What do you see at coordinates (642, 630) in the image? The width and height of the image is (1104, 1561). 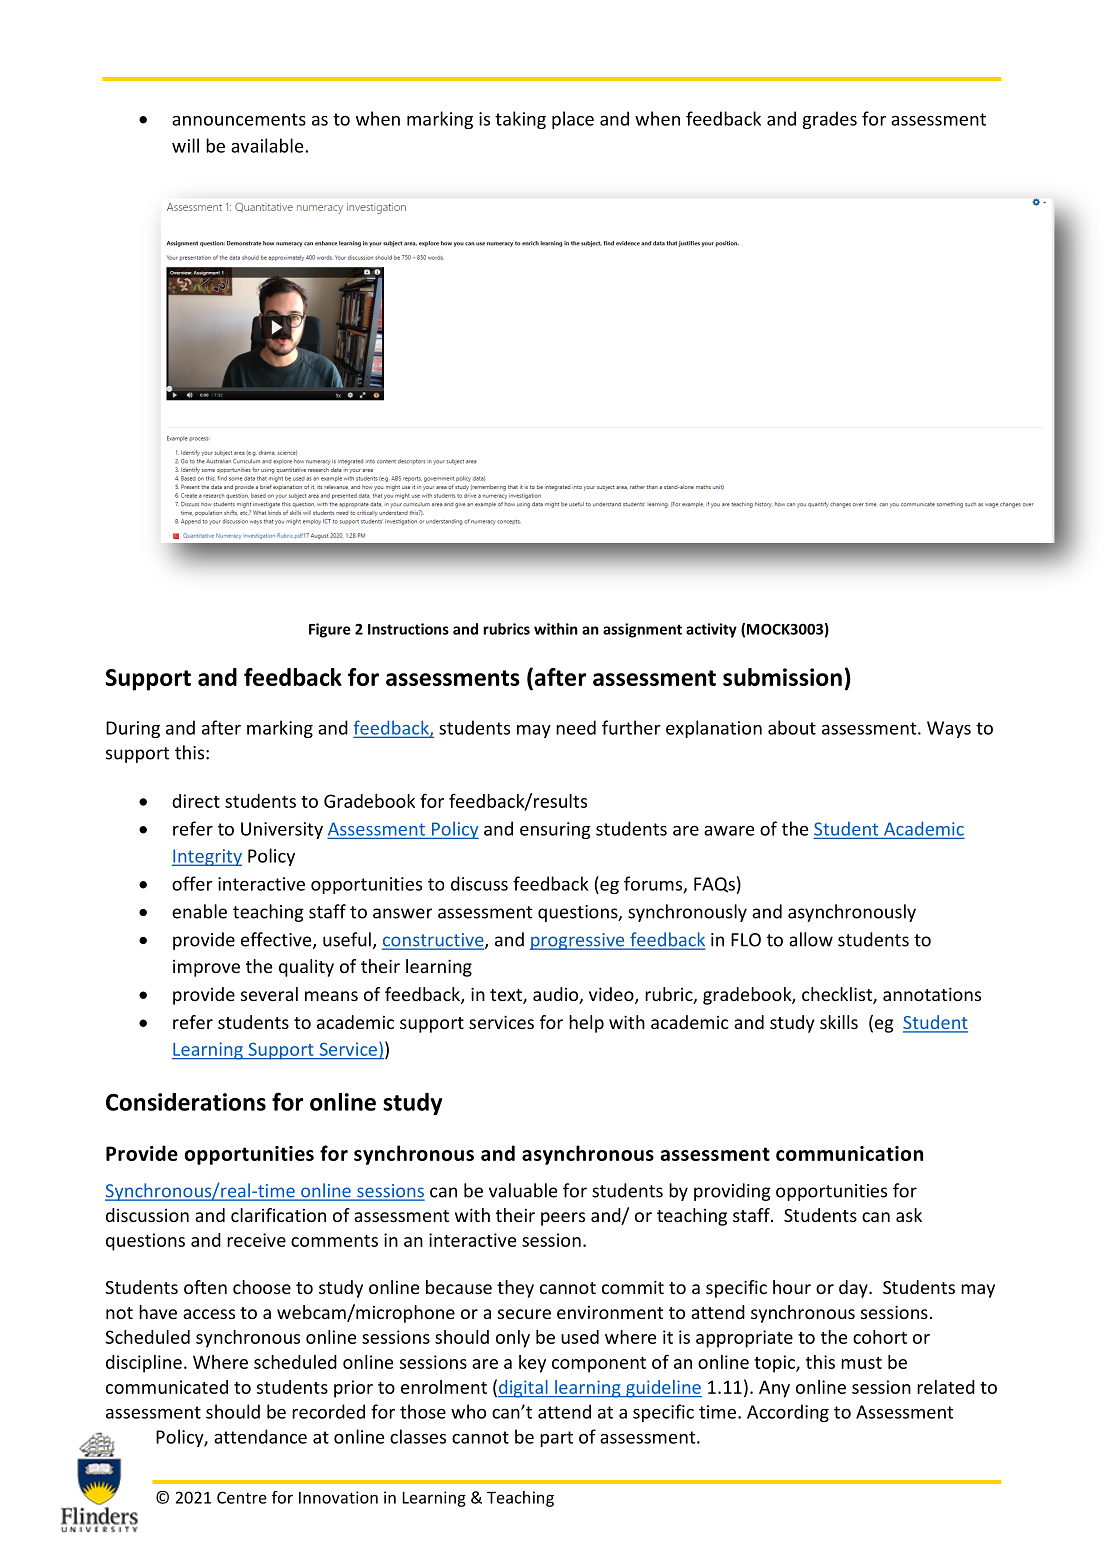 I see `assignment` at bounding box center [642, 630].
